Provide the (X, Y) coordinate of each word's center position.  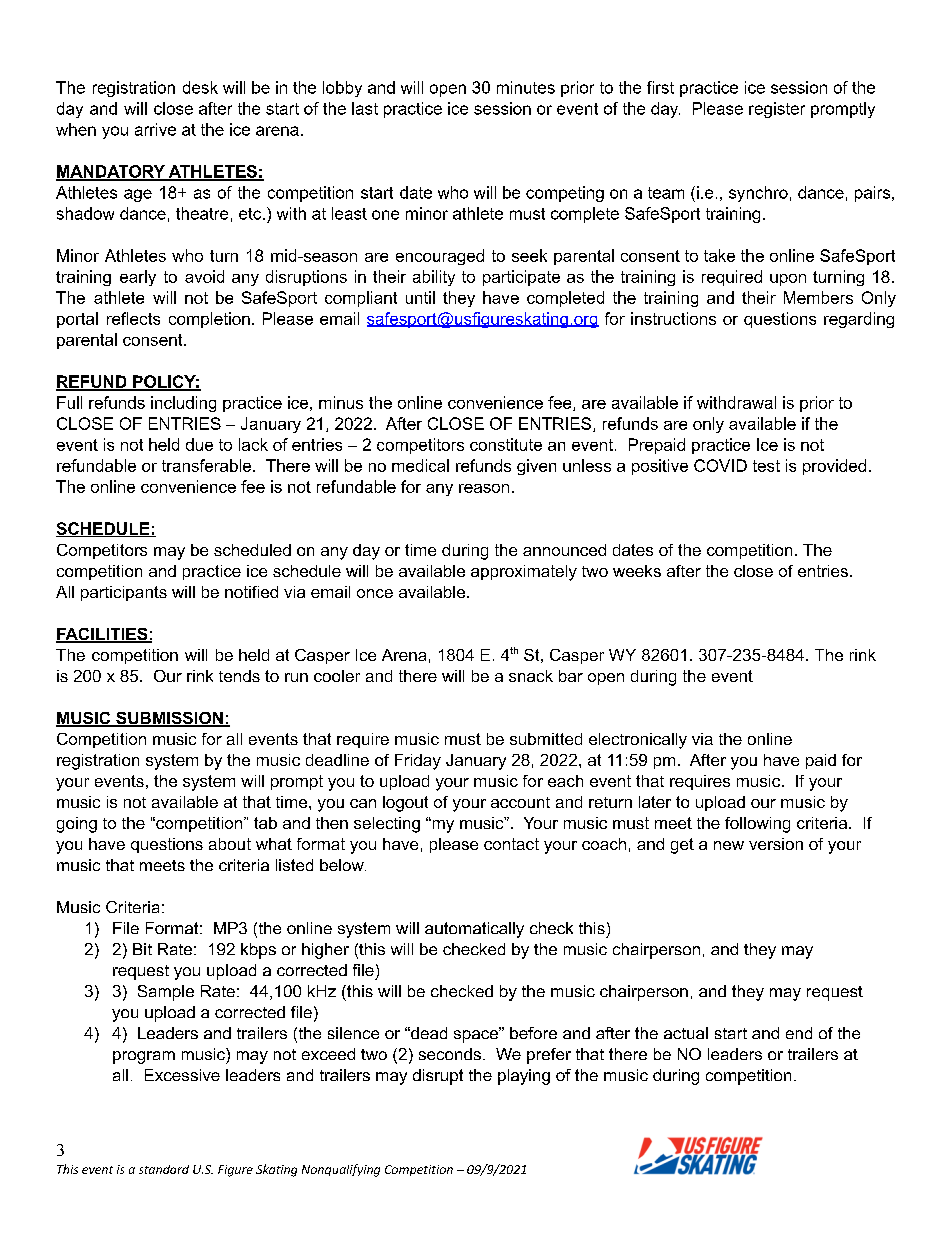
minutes (526, 87)
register (777, 110)
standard (164, 1169)
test (766, 466)
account (520, 802)
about (230, 844)
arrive (155, 129)
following (757, 825)
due (199, 444)
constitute (506, 444)
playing (524, 1077)
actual (686, 1033)
